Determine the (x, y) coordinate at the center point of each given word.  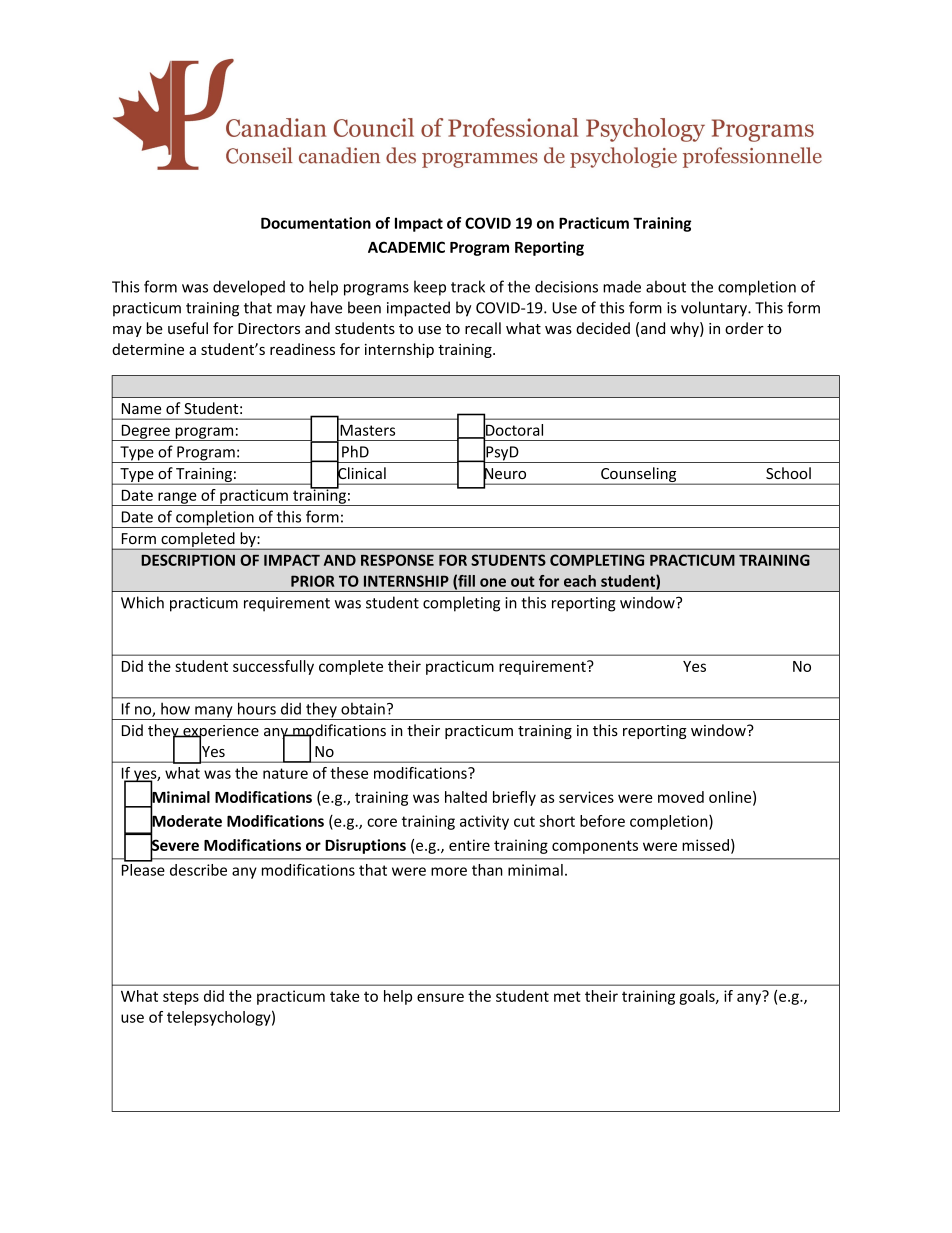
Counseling (639, 476)
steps (181, 998)
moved (681, 797)
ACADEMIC (406, 247)
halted (466, 797)
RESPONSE (397, 560)
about (666, 286)
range (177, 499)
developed (249, 288)
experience (220, 733)
